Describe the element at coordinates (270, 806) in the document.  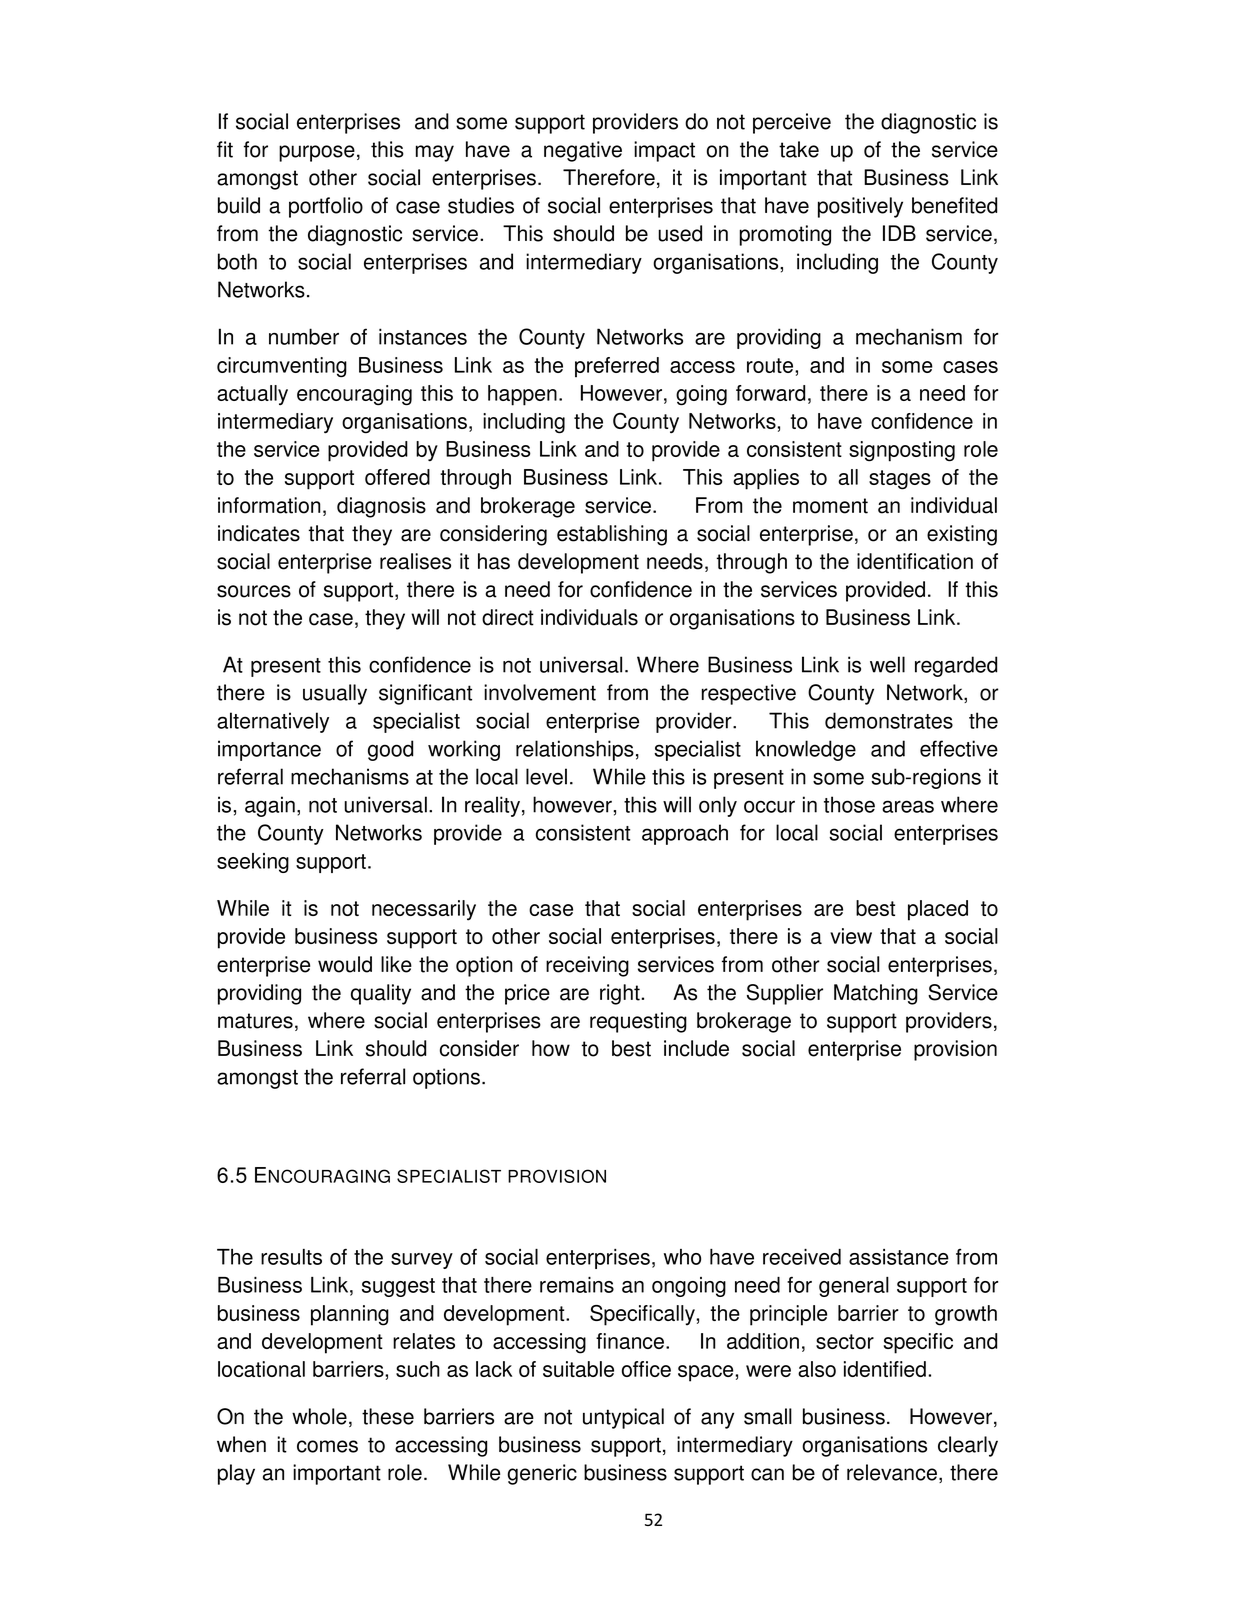
I see `again` at that location.
